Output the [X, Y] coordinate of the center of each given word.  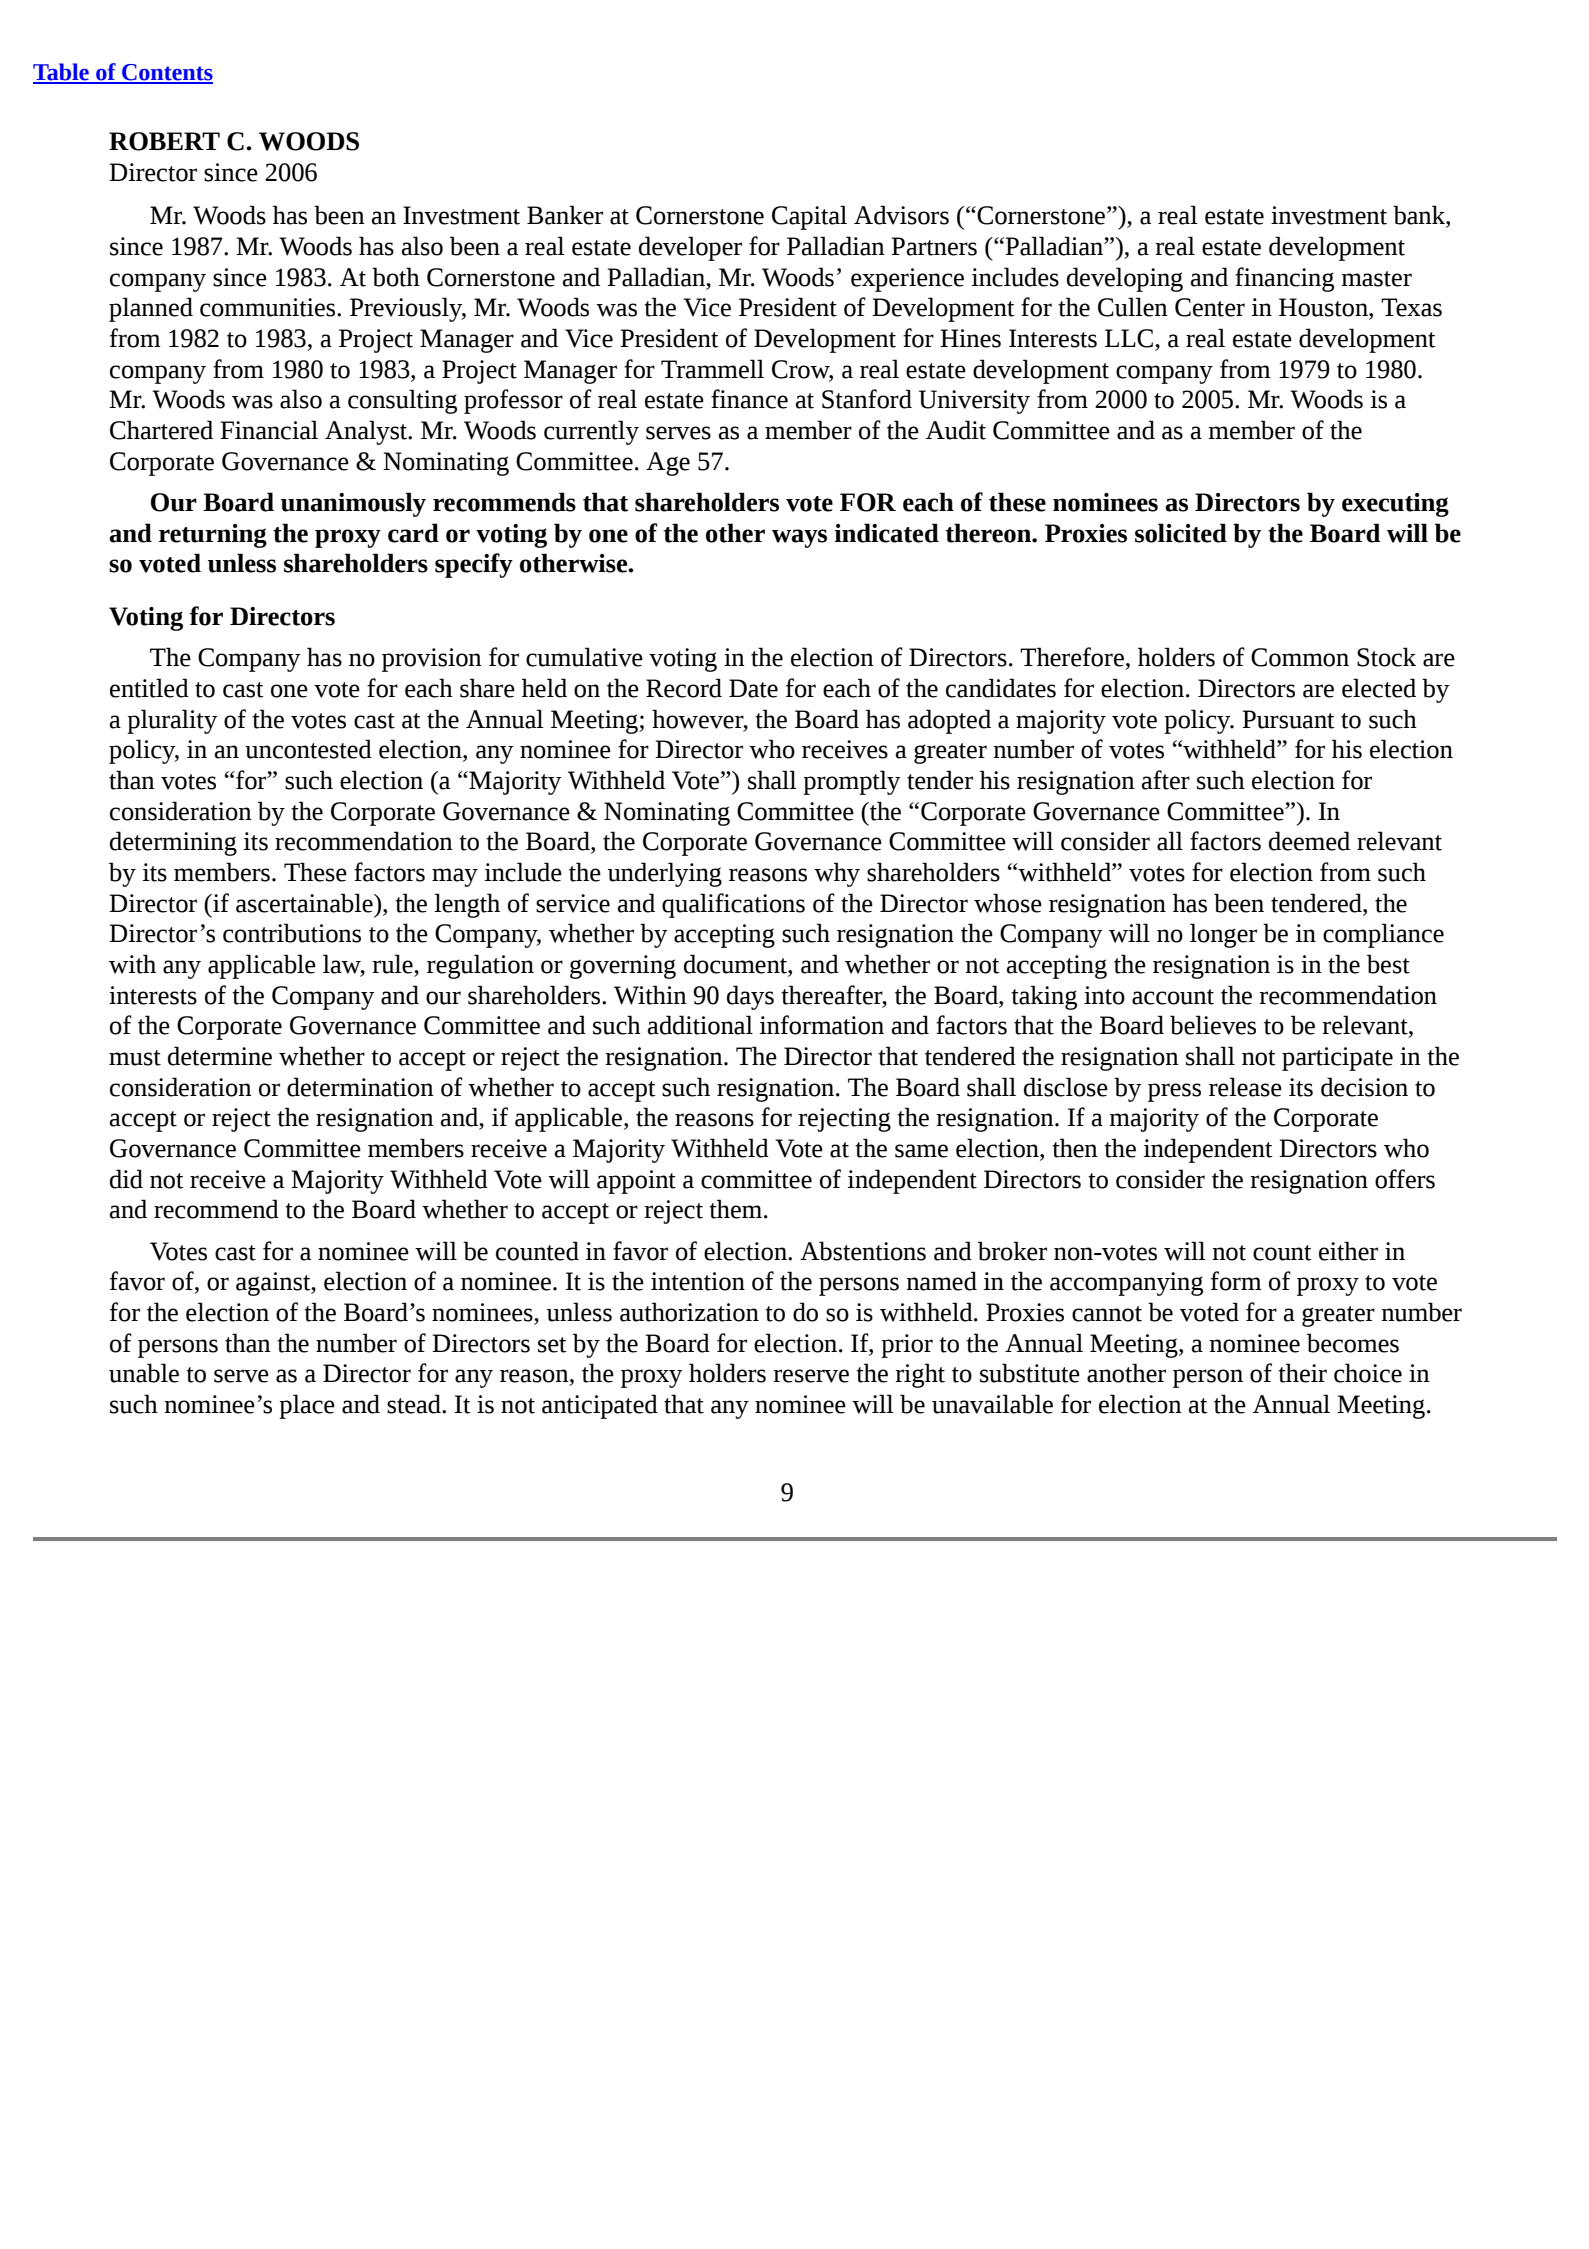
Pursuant [1289, 719]
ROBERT [164, 141]
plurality [172, 721]
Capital [809, 217]
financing [1284, 279]
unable [144, 1373]
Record [684, 688]
